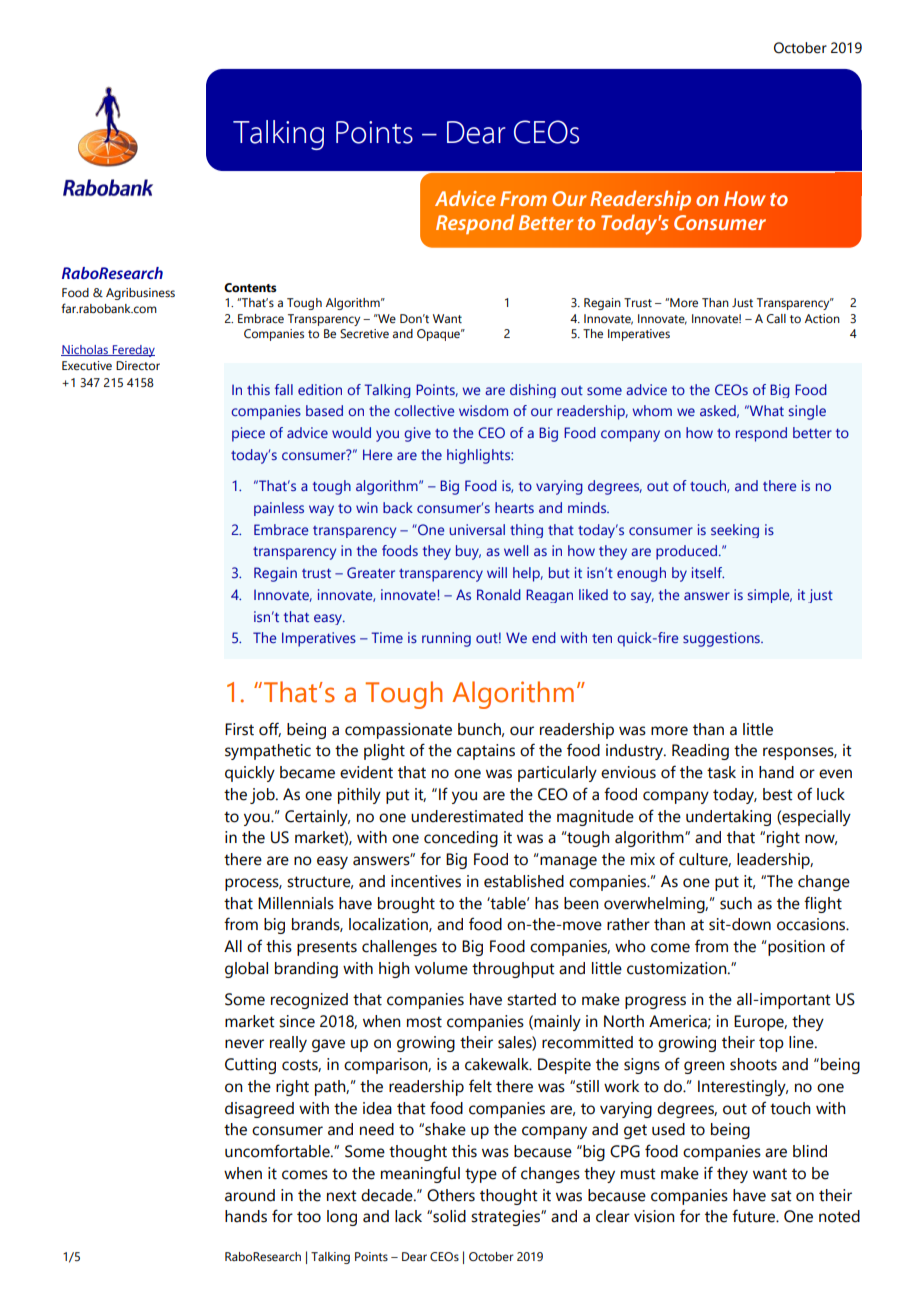 This screenshot has height=1308, width=924. I want to click on Others, so click(451, 1195).
